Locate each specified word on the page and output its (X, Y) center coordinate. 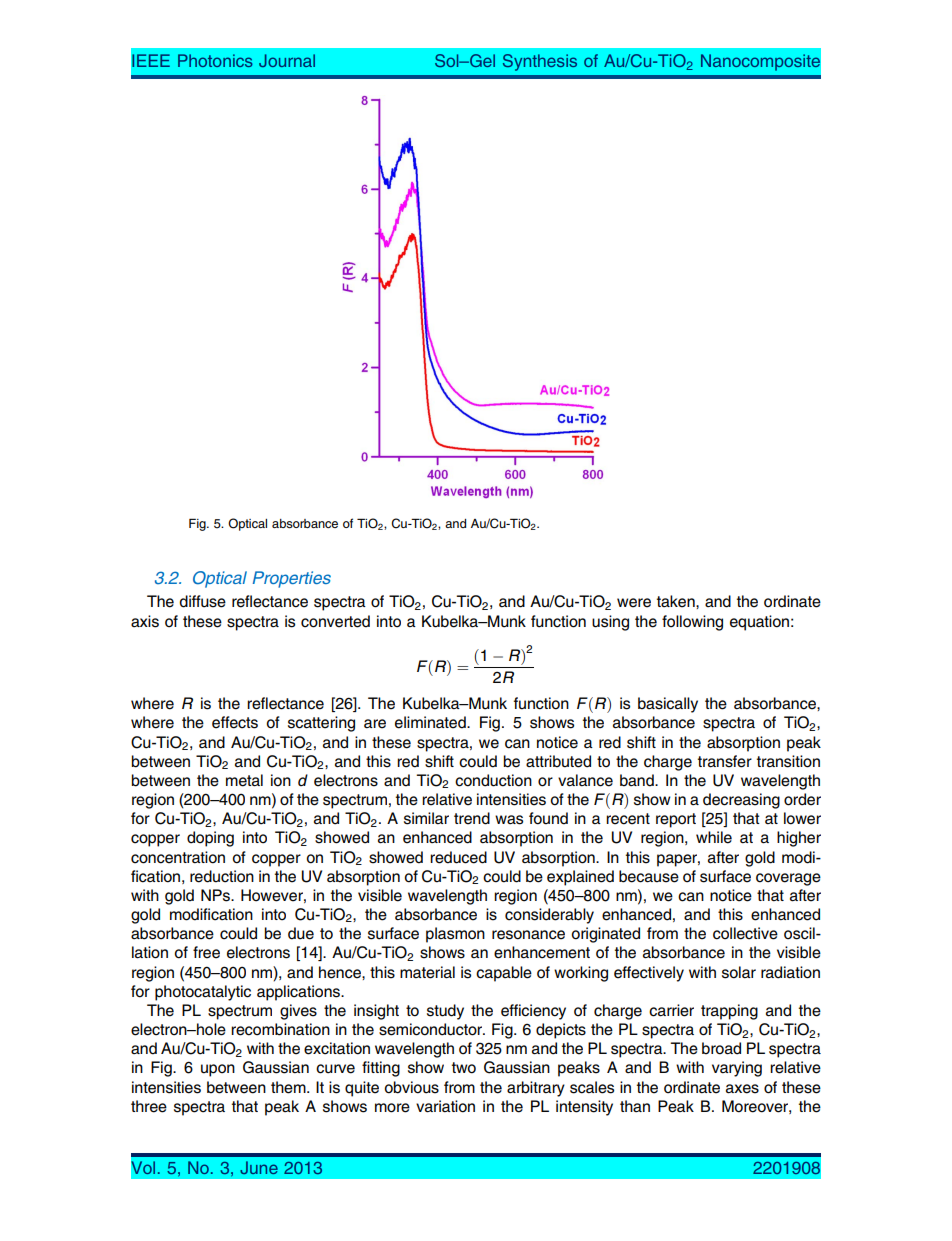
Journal (287, 60)
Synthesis (540, 62)
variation (445, 1106)
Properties (292, 579)
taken (677, 601)
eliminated (431, 722)
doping (210, 839)
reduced (458, 857)
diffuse (202, 601)
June (259, 1167)
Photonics (215, 60)
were (634, 603)
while (714, 837)
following (692, 623)
